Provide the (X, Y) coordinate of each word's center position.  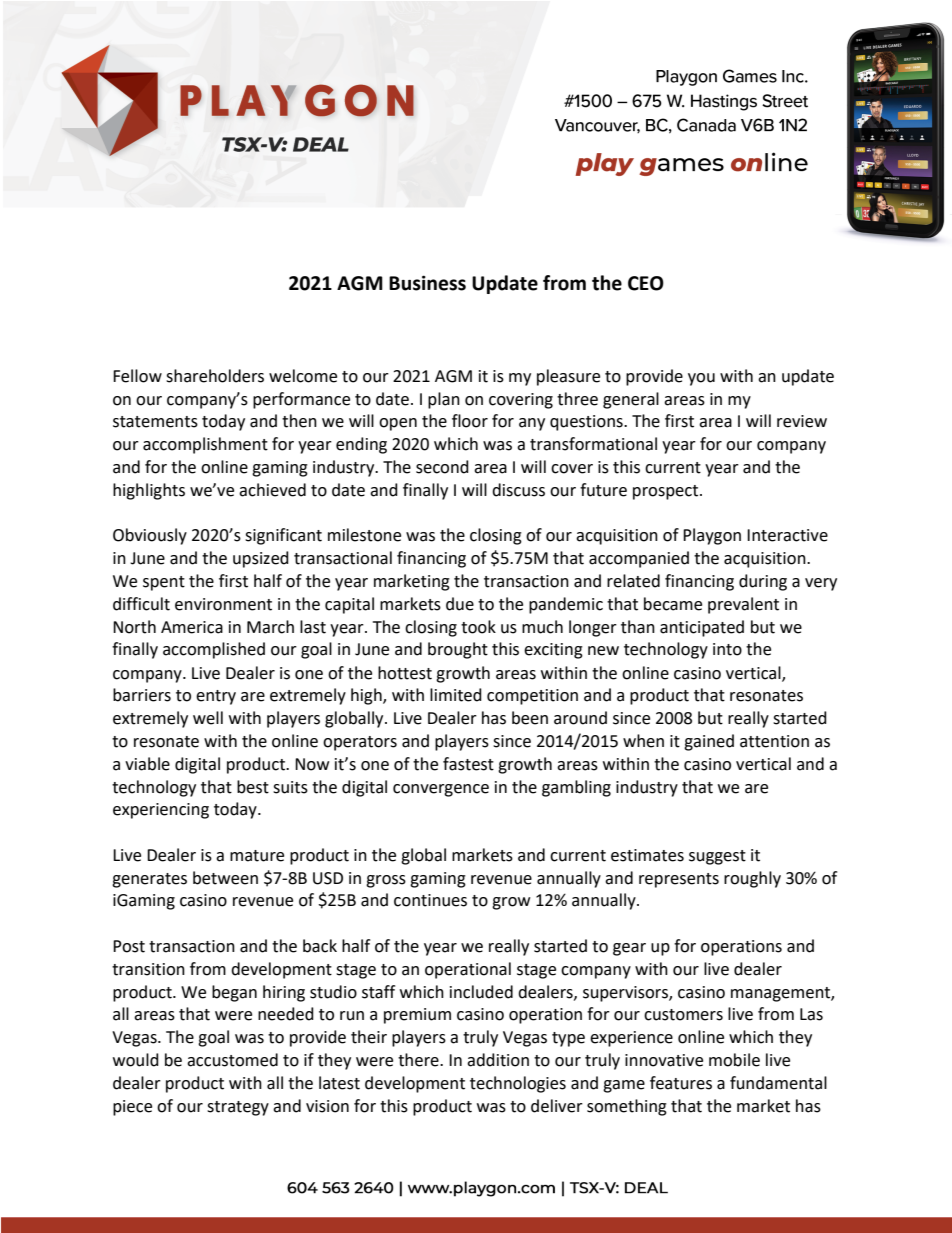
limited (456, 695)
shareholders (215, 376)
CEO (646, 283)
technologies (518, 1084)
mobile (734, 1060)
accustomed (232, 1060)
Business (427, 283)
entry (216, 697)
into (727, 649)
